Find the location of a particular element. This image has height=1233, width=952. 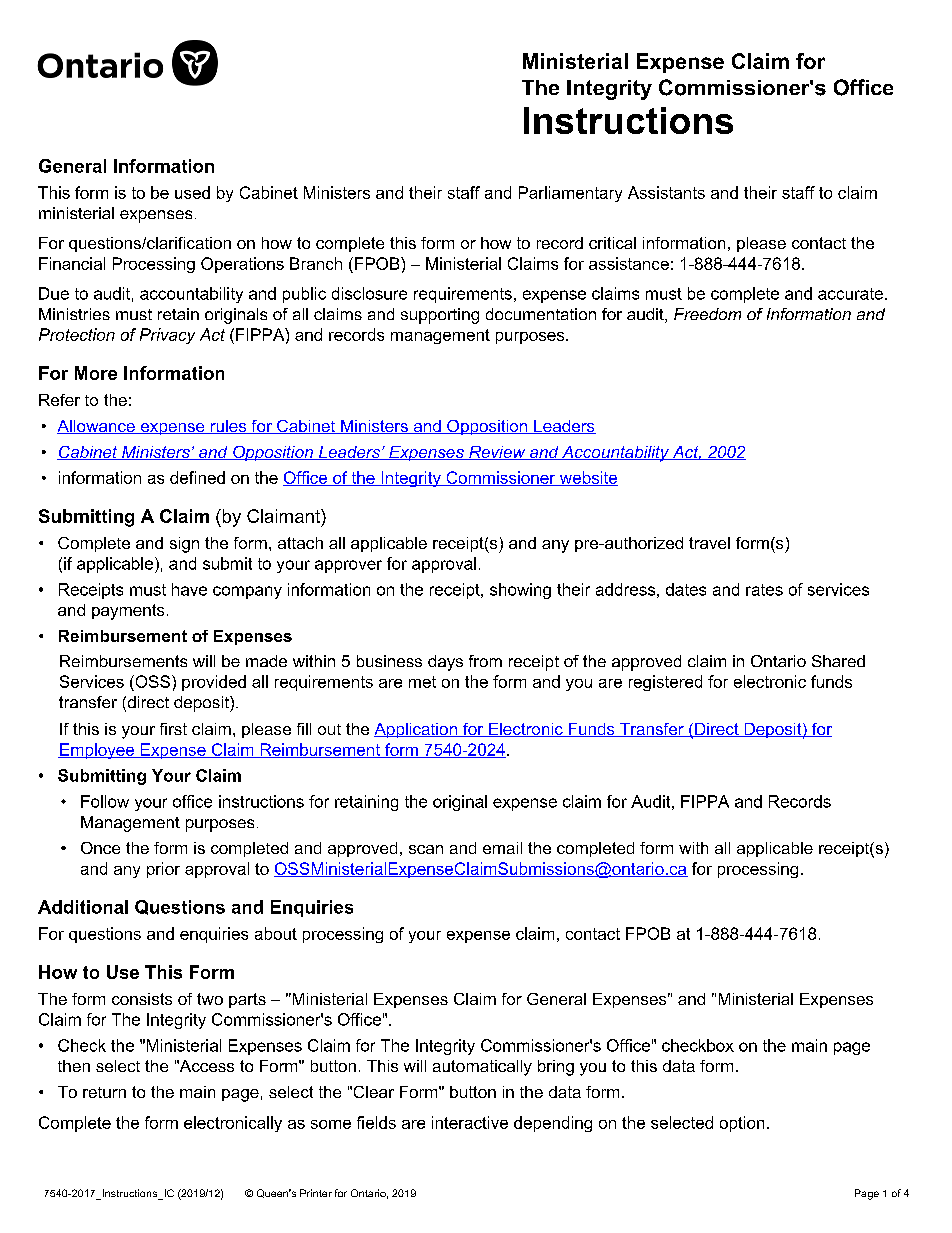

met is located at coordinates (422, 682).
